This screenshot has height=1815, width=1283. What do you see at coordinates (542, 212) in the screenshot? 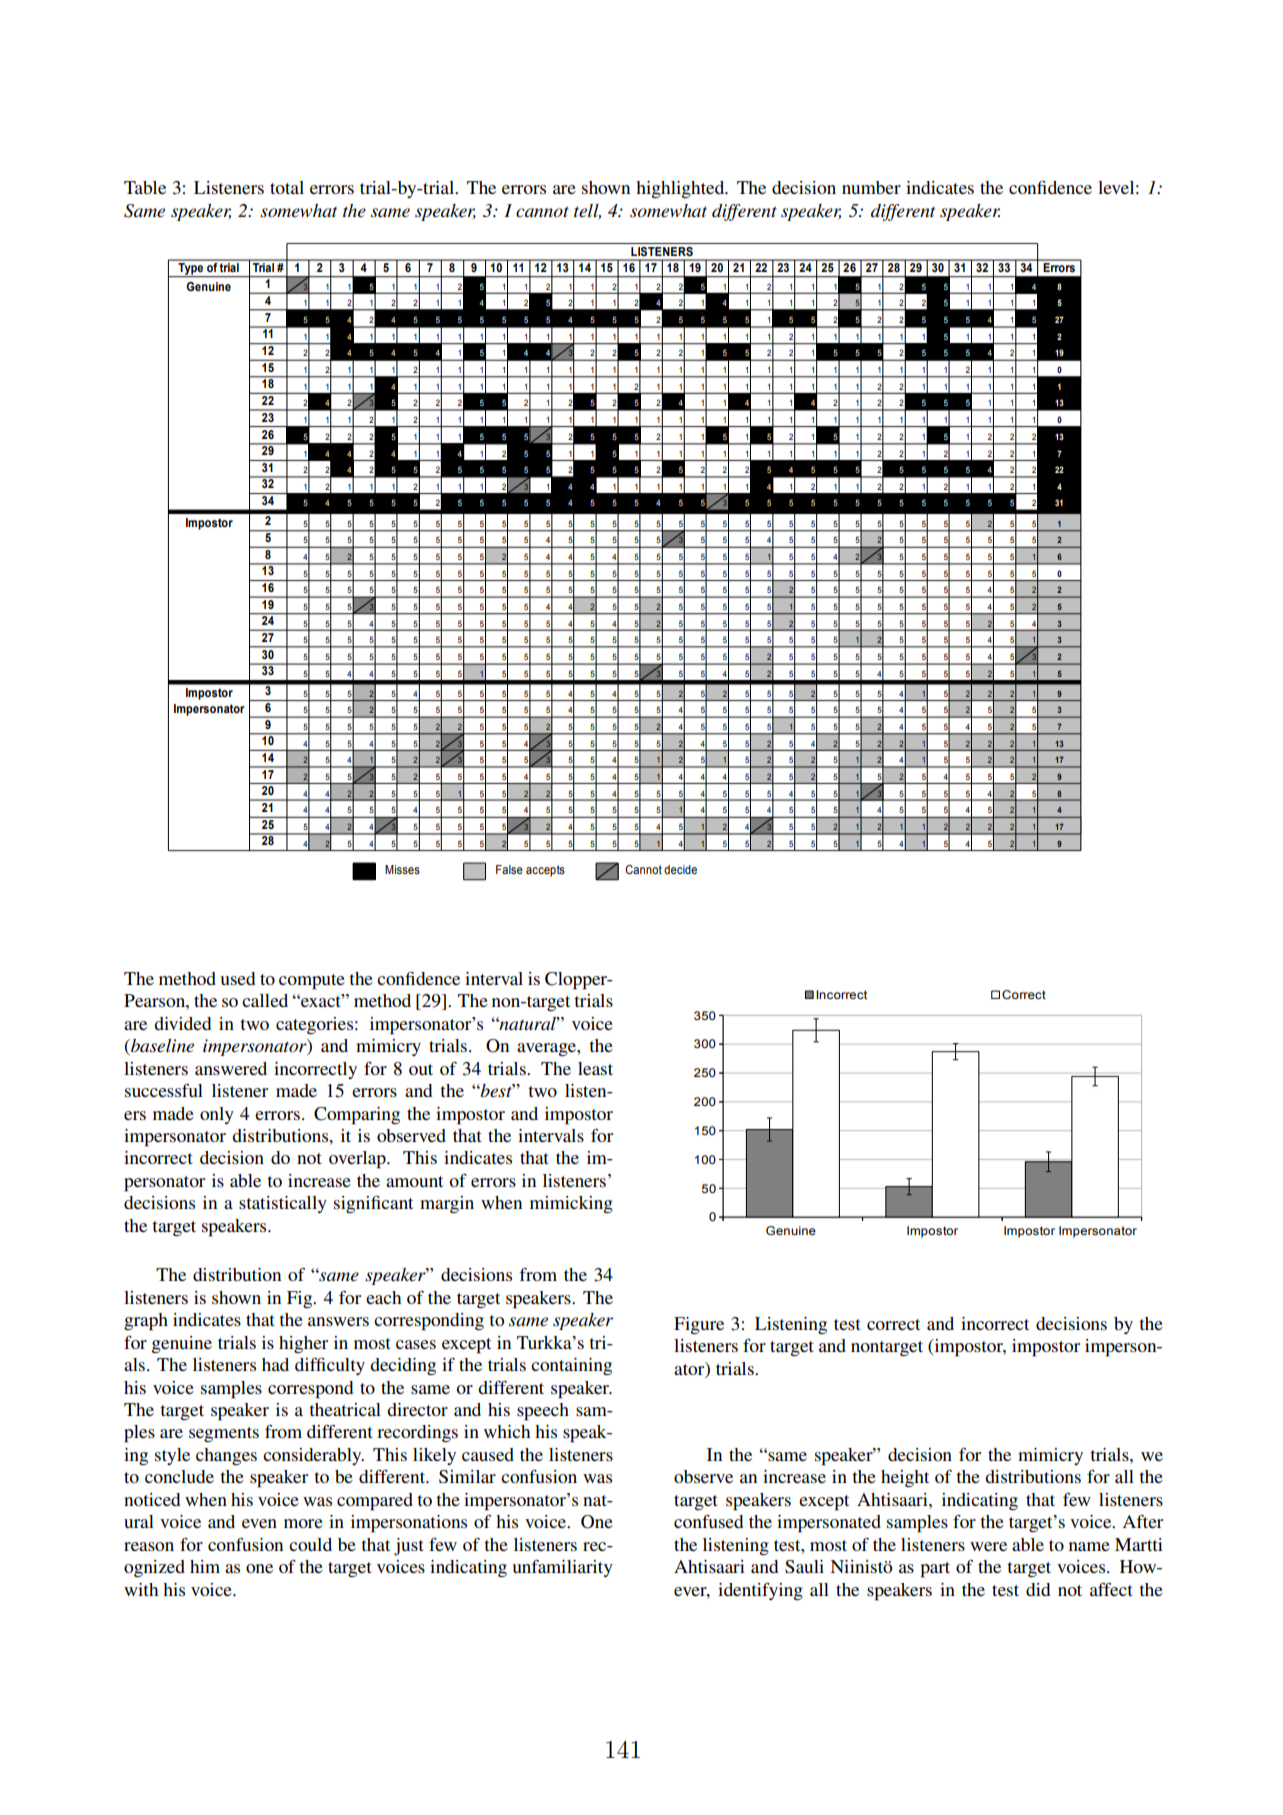
I see `cannot` at bounding box center [542, 212].
